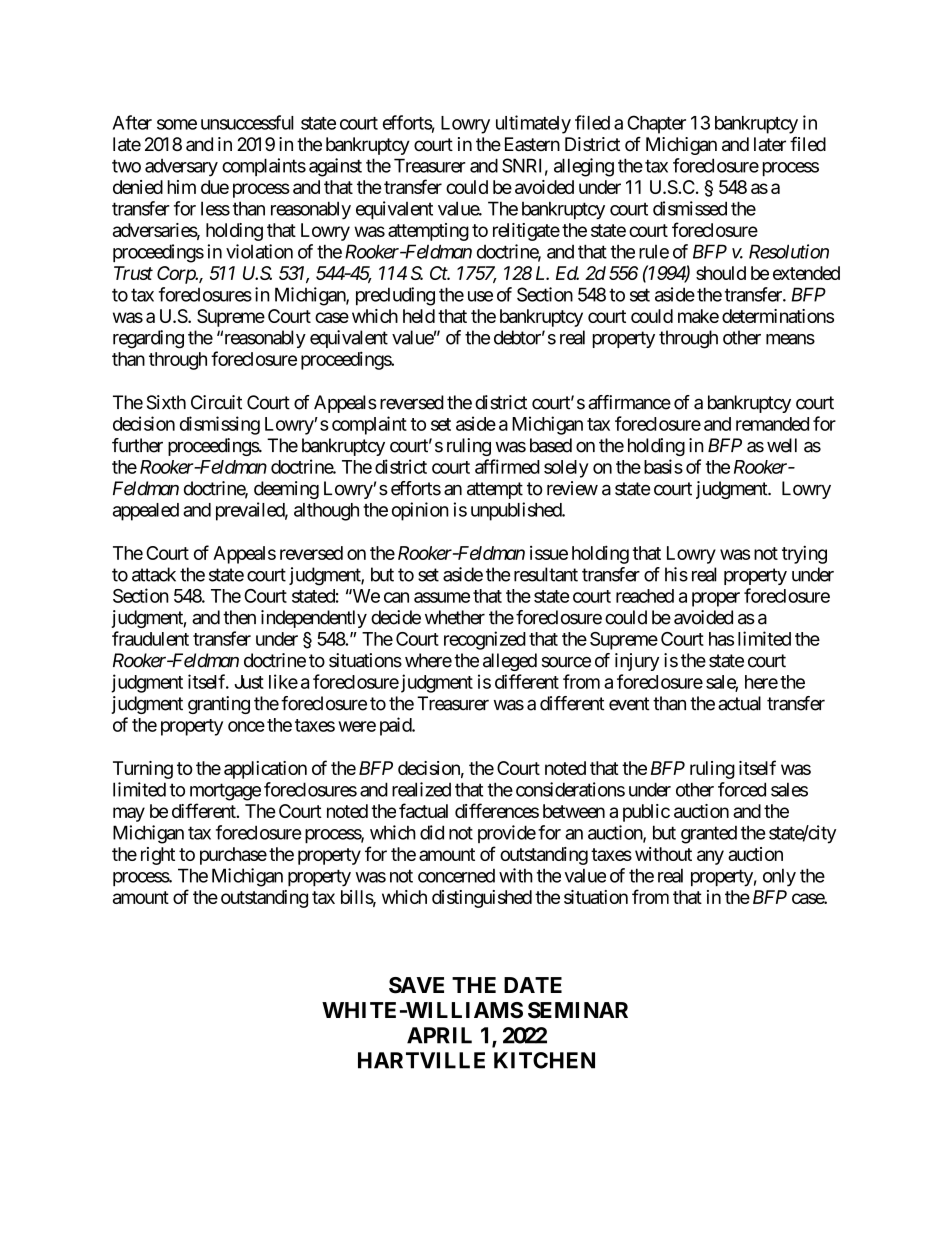  I want to click on assume, so click(442, 597).
